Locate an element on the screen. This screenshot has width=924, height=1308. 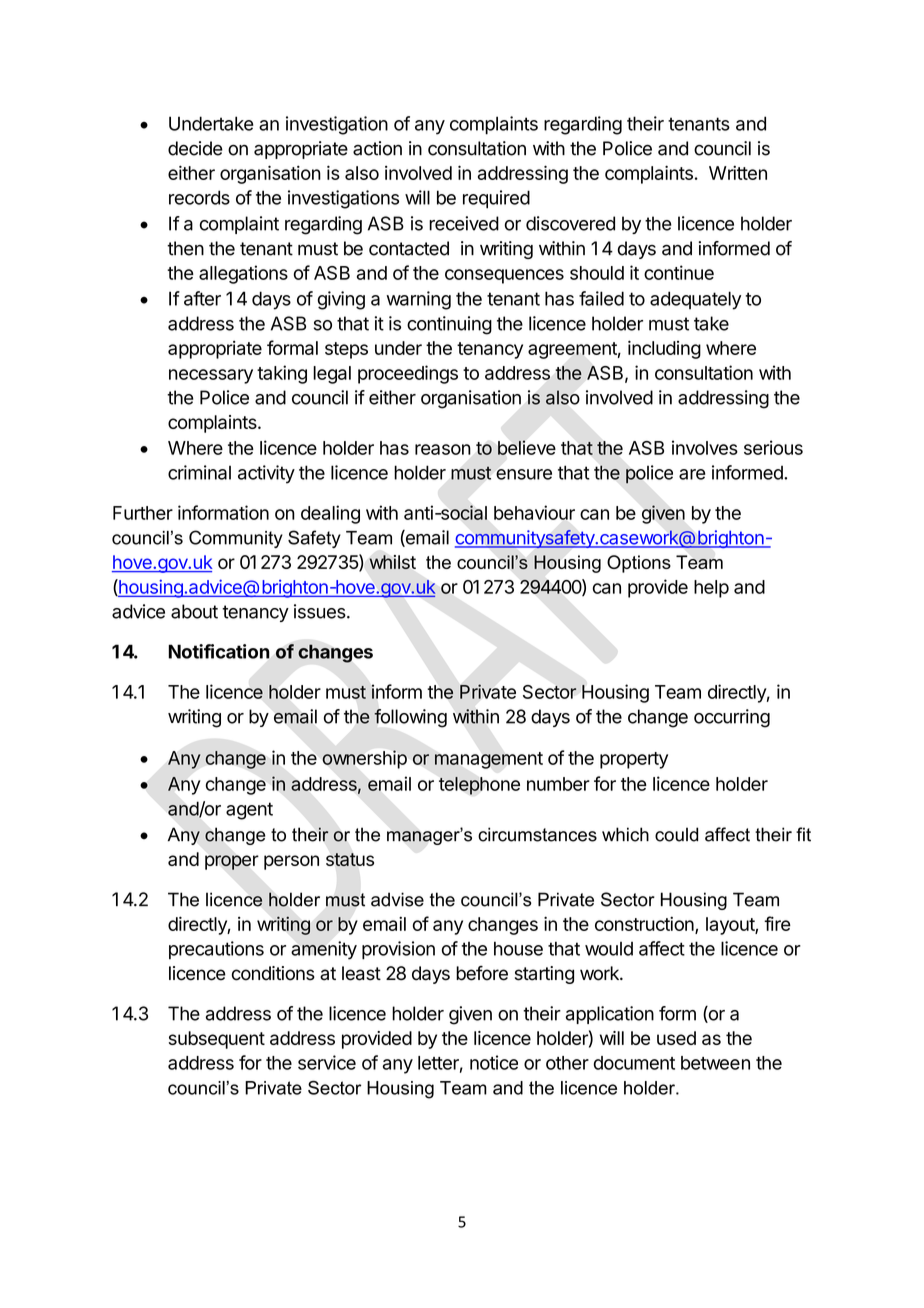
are is located at coordinates (692, 474).
